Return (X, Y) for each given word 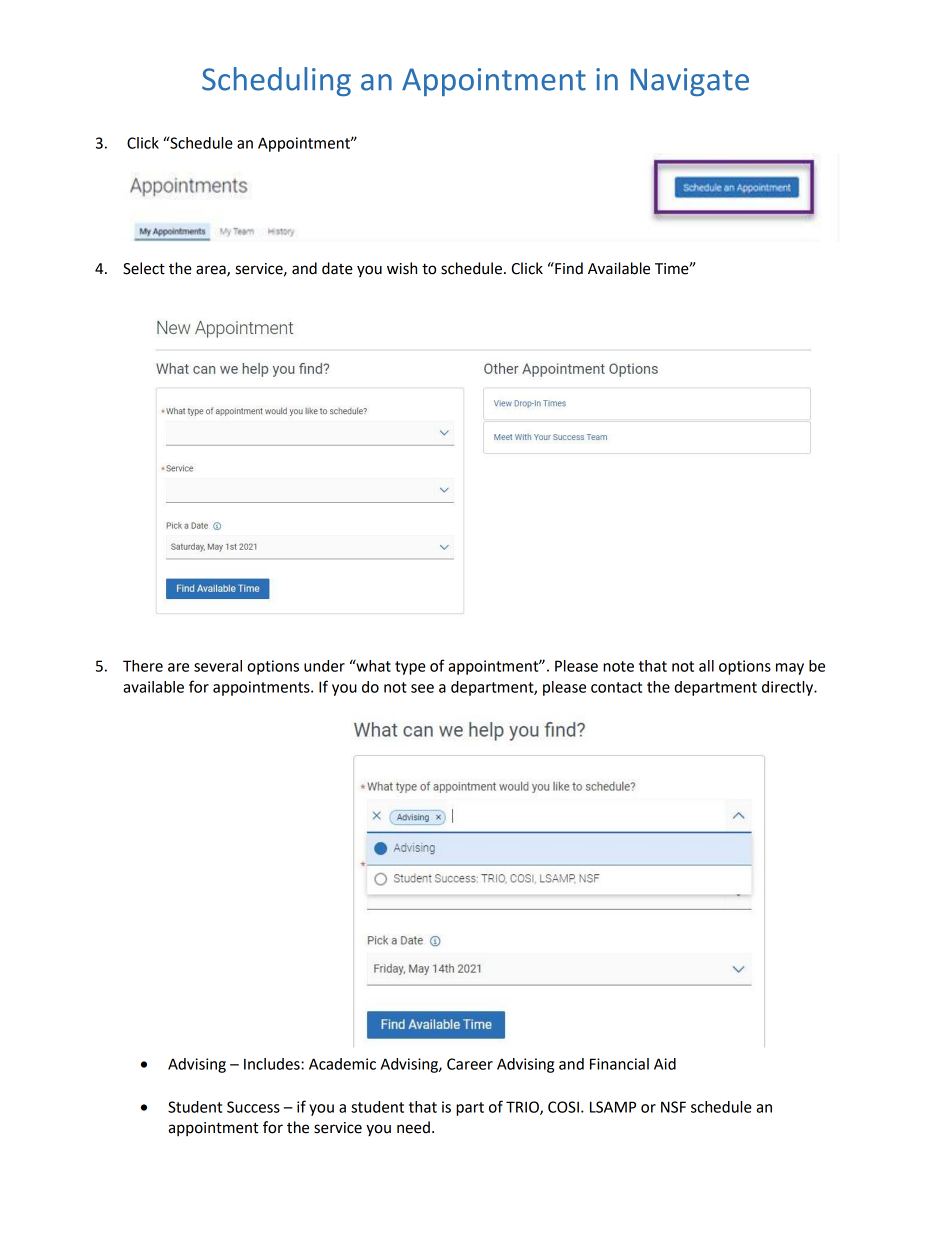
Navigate (690, 82)
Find (568, 268)
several (218, 666)
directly (789, 688)
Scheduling (276, 81)
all (706, 666)
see (422, 688)
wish (402, 268)
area (212, 271)
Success (253, 1107)
